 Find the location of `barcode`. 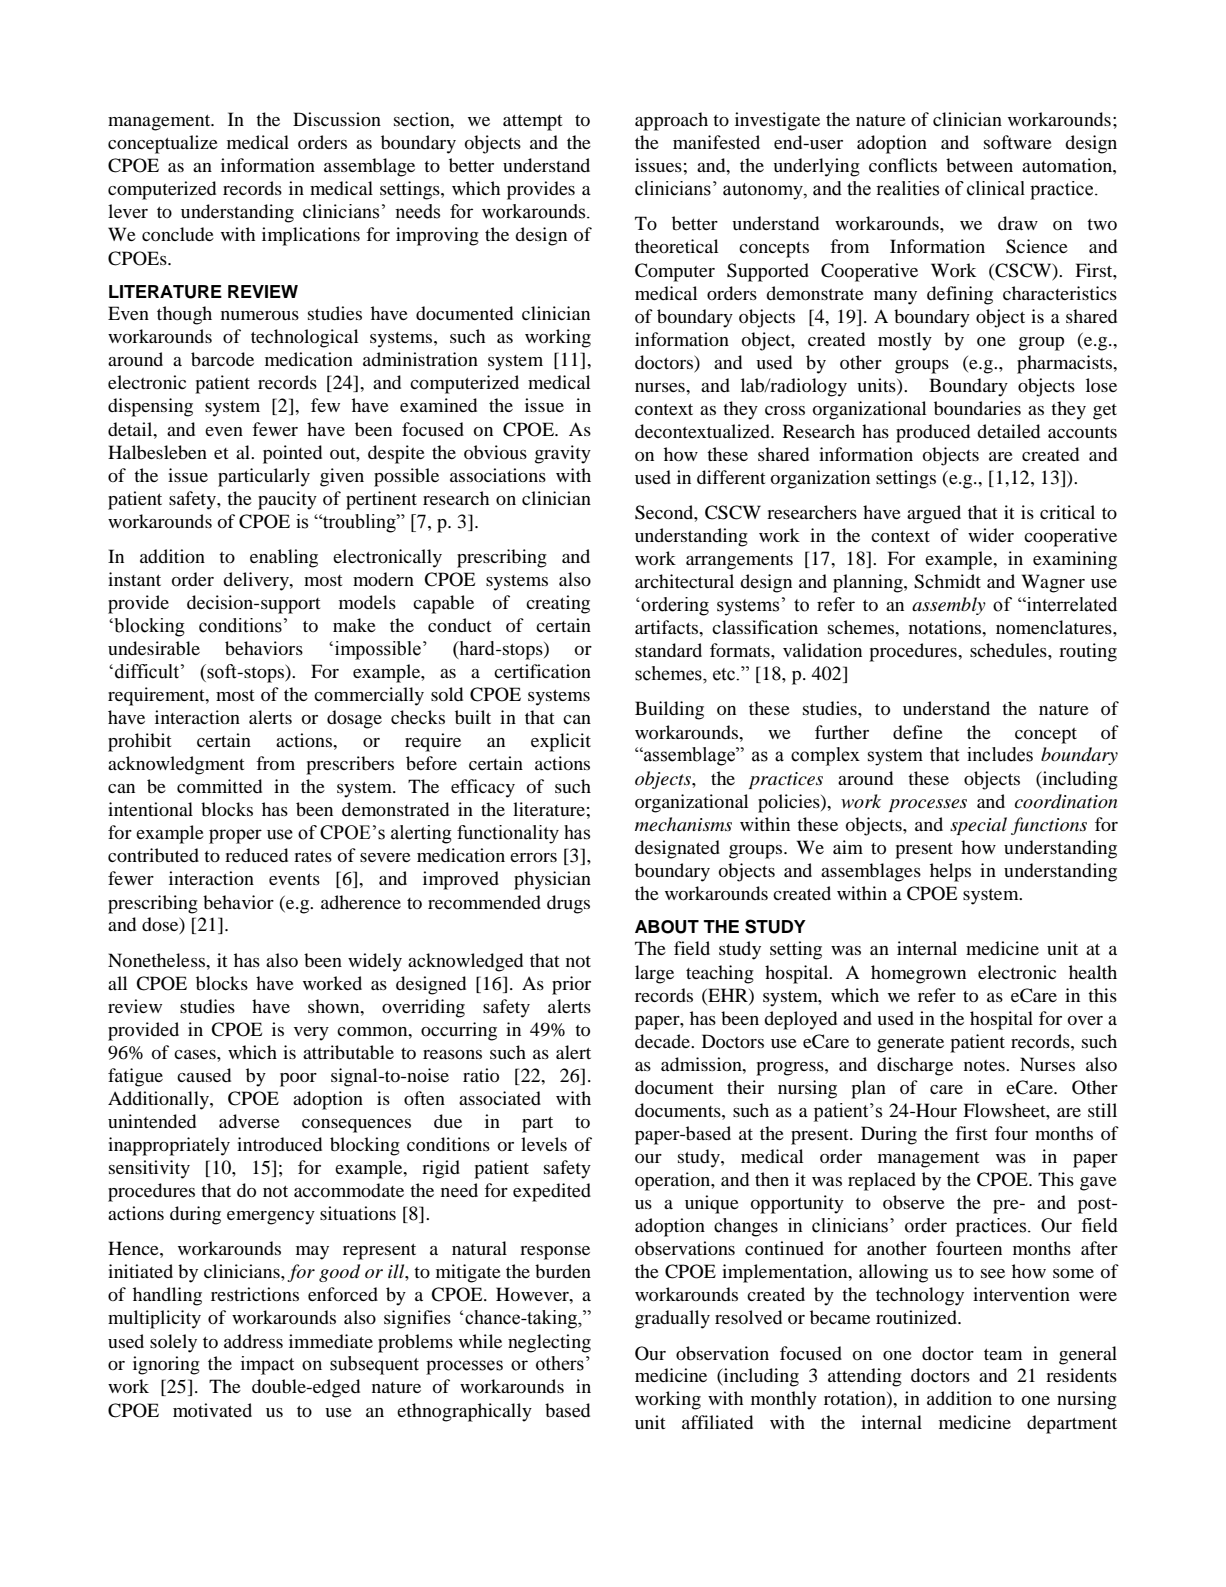

barcode is located at coordinates (222, 359).
